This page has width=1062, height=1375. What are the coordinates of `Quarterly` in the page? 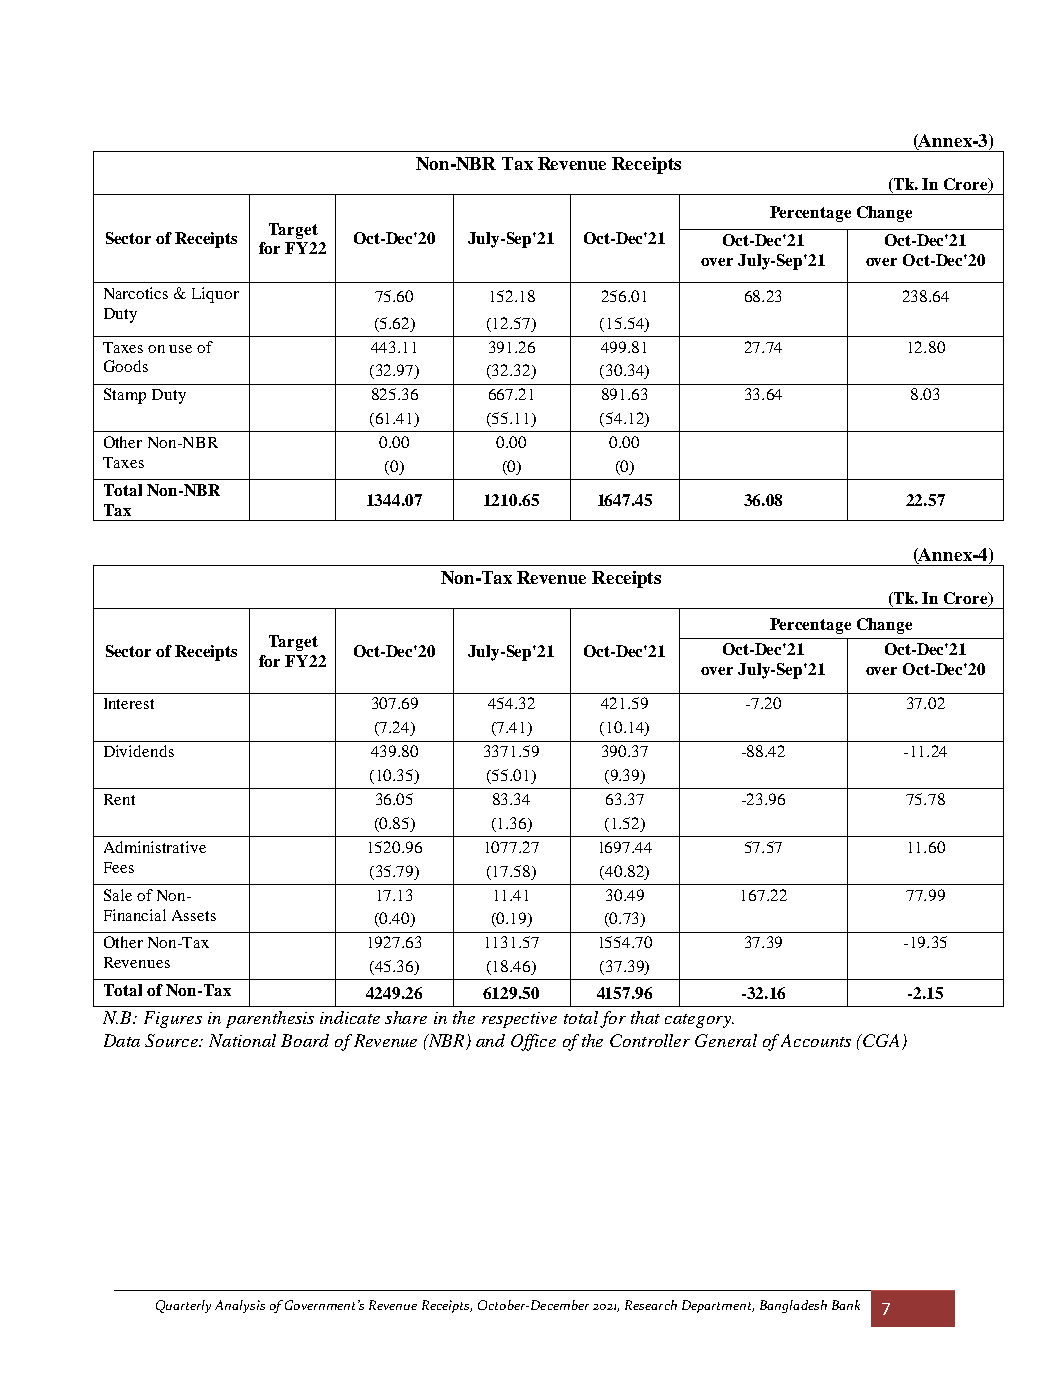 It's located at (183, 1306).
